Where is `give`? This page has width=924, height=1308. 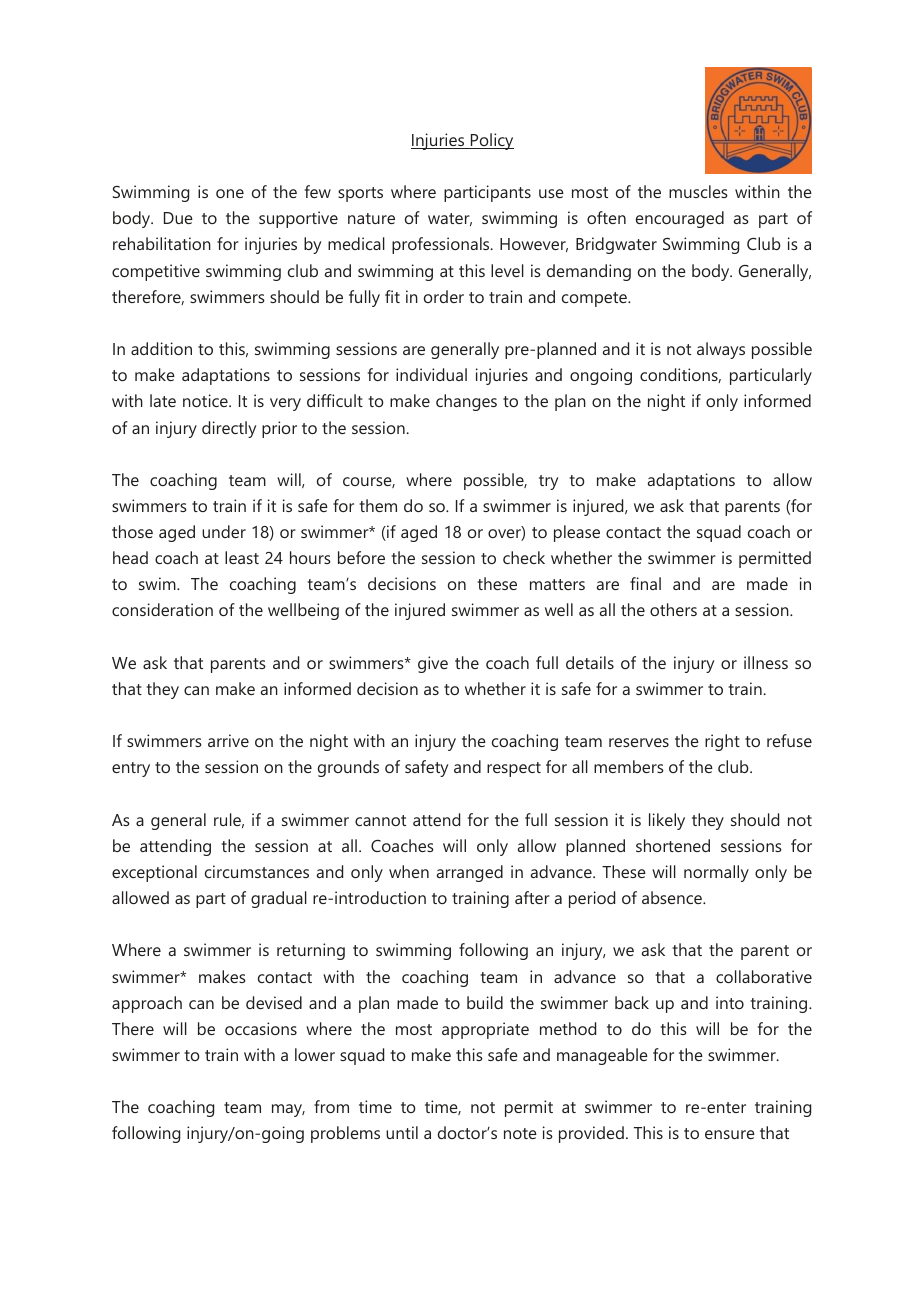 give is located at coordinates (433, 664).
